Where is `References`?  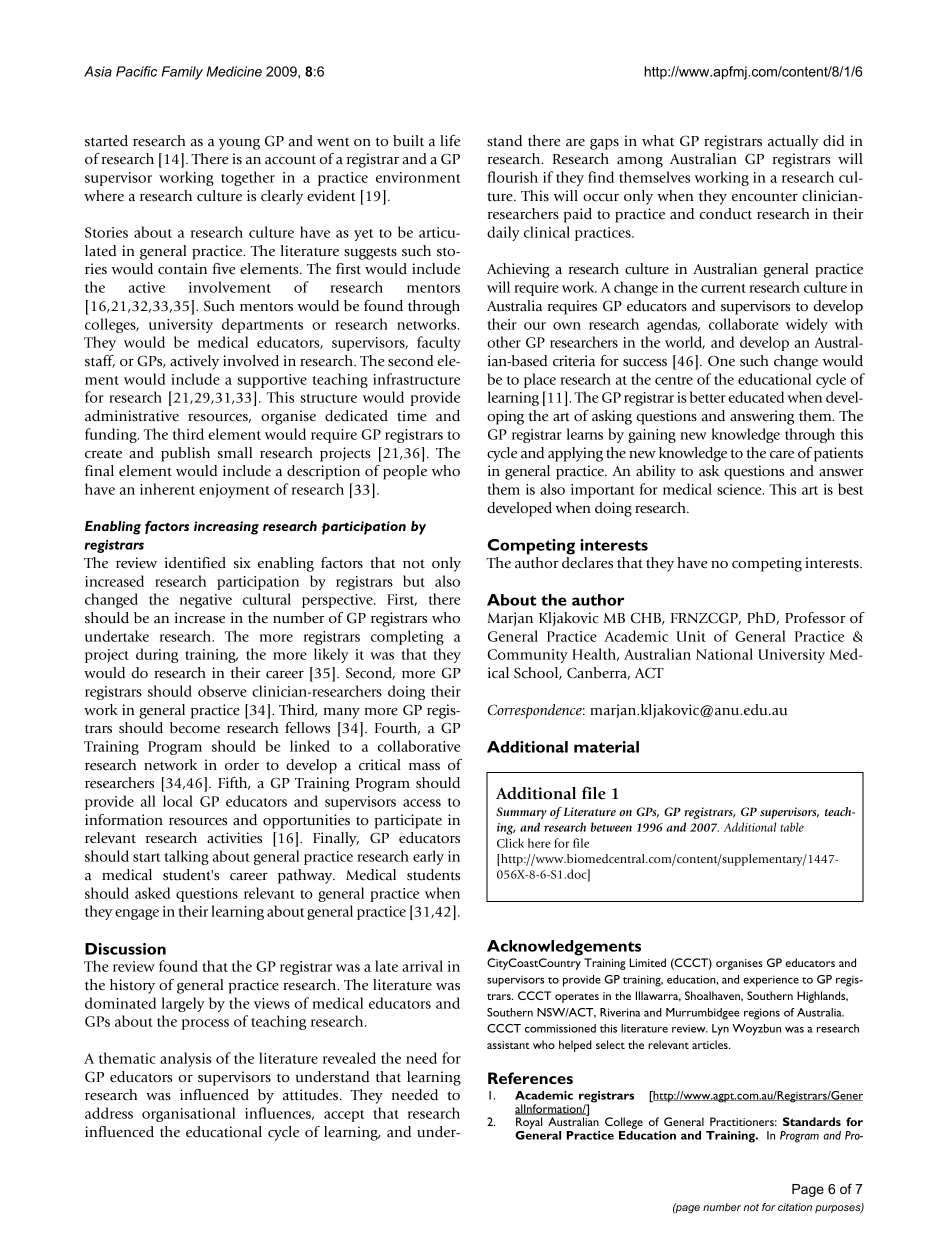
References is located at coordinates (530, 1078).
